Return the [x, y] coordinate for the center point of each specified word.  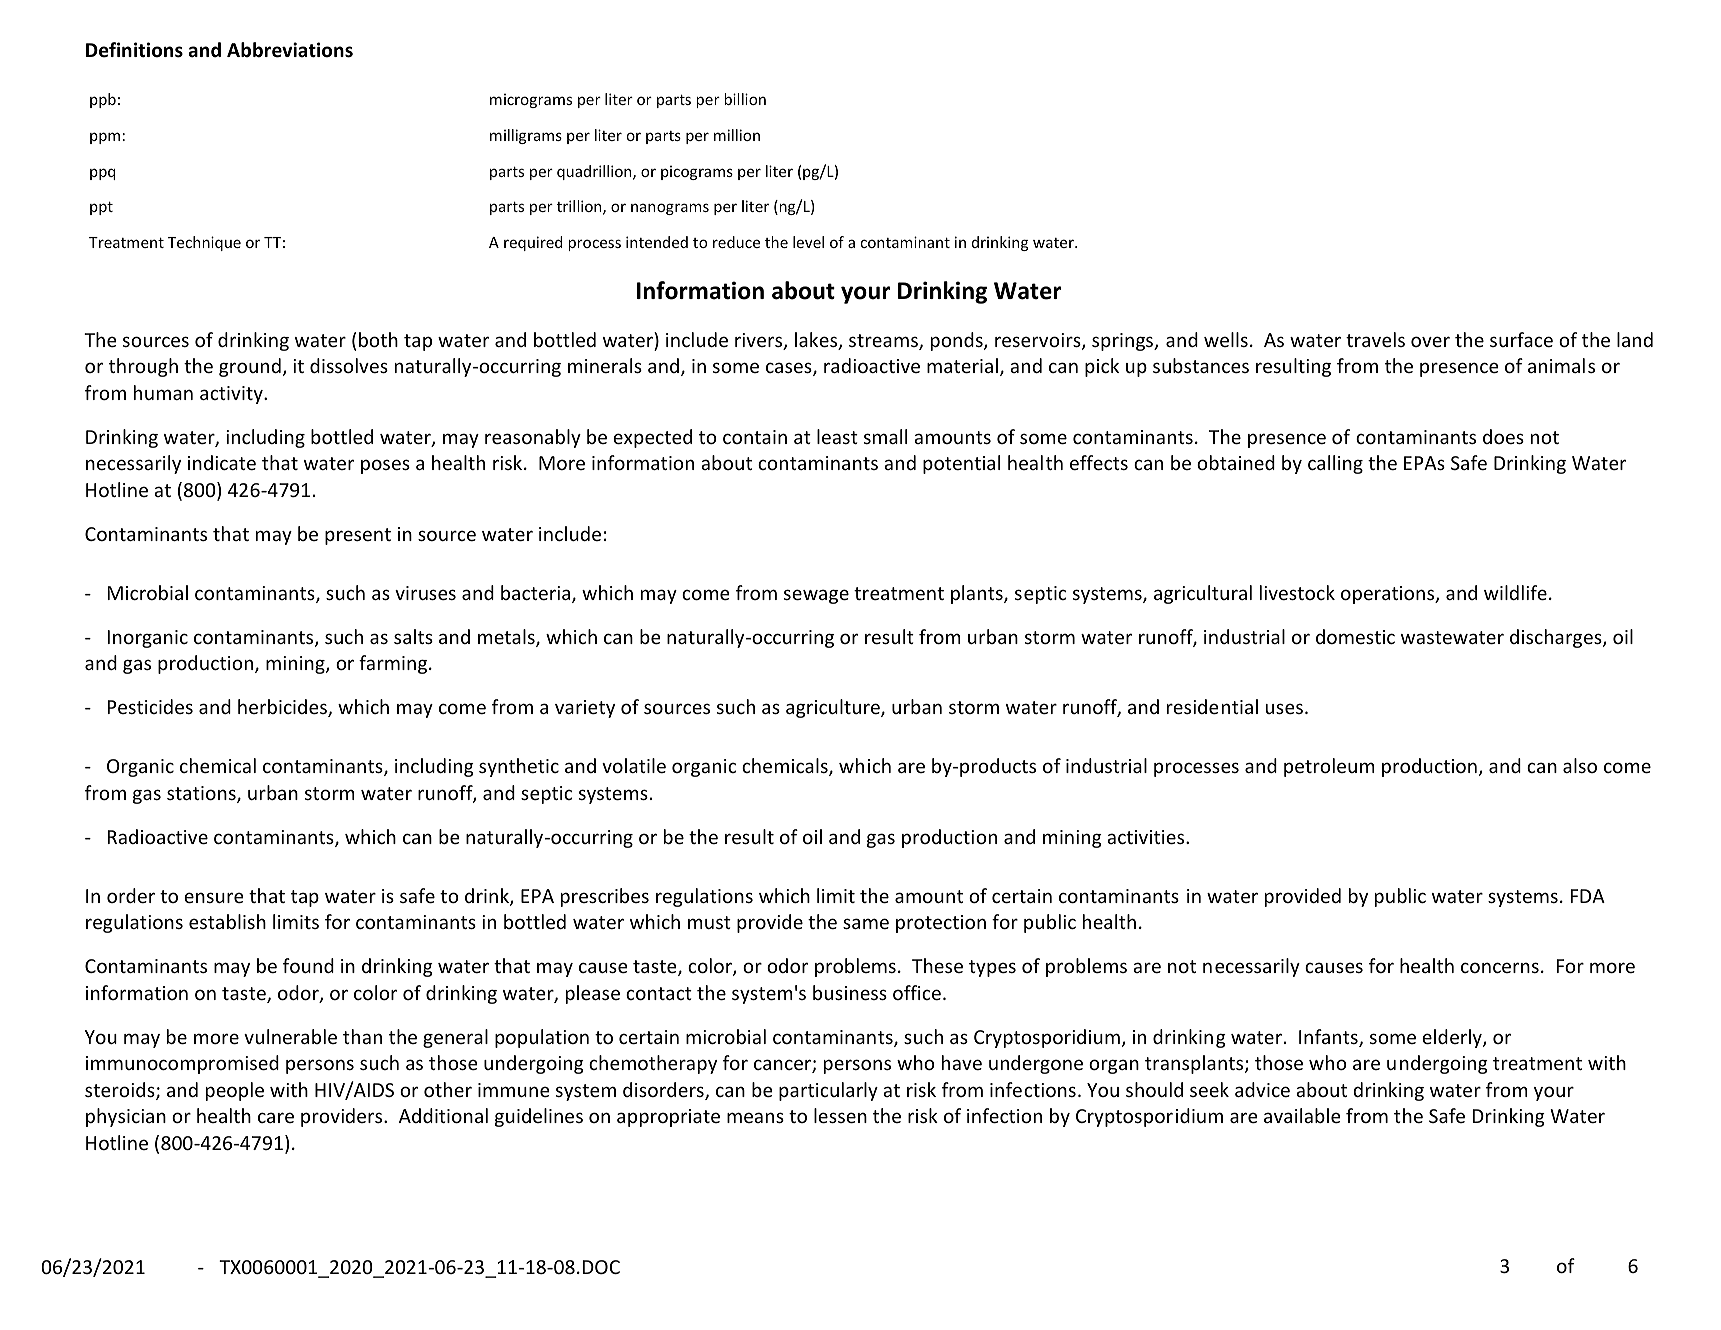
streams [884, 342]
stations [202, 794]
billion [745, 99]
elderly [1453, 1038]
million [737, 135]
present [358, 536]
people [235, 1091]
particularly [828, 1091]
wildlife [1515, 592]
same [866, 923]
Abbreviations [290, 50]
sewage [816, 596]
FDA [1588, 896]
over [1430, 341]
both [378, 339]
